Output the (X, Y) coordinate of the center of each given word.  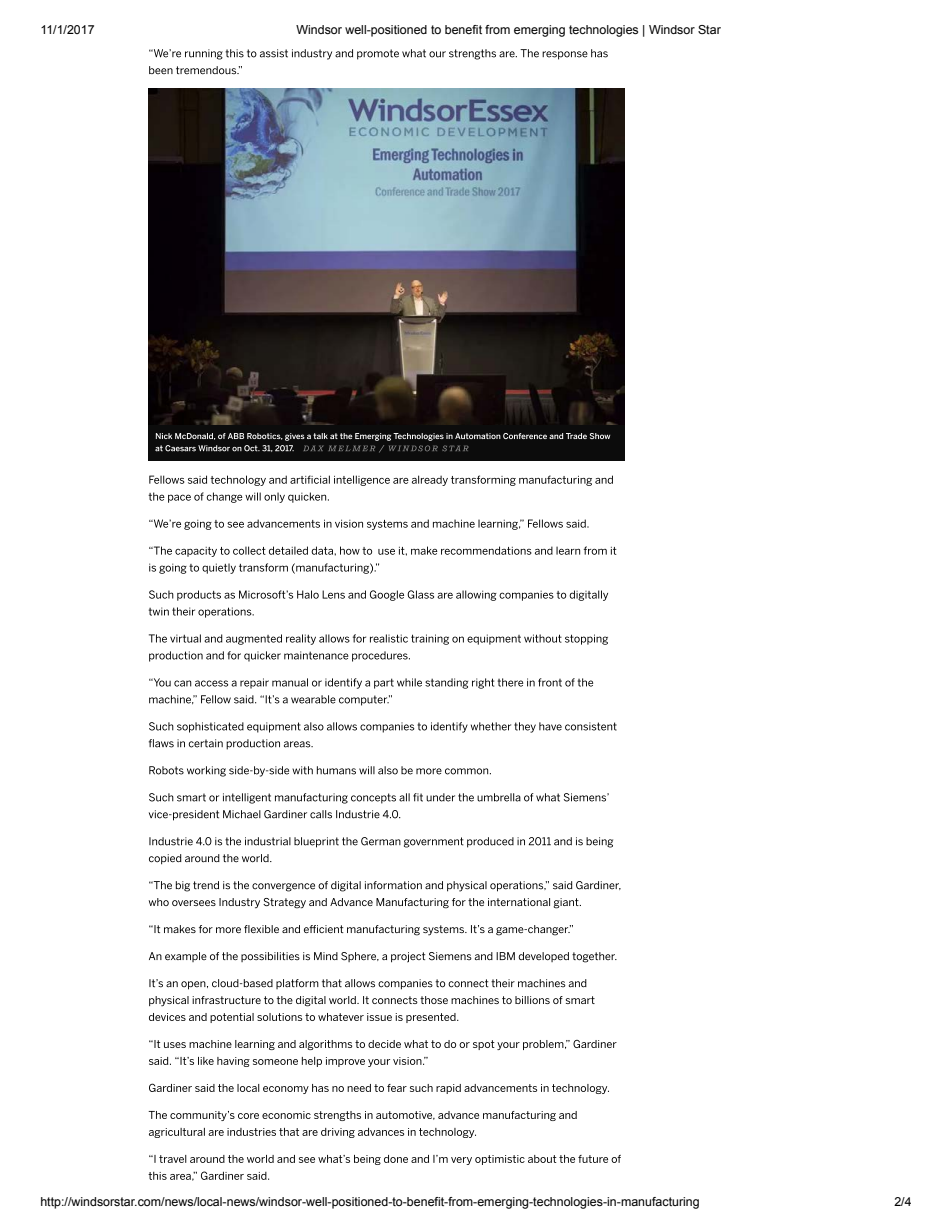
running (204, 54)
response (565, 55)
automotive (405, 1115)
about (542, 1159)
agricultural (177, 1133)
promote (378, 54)
